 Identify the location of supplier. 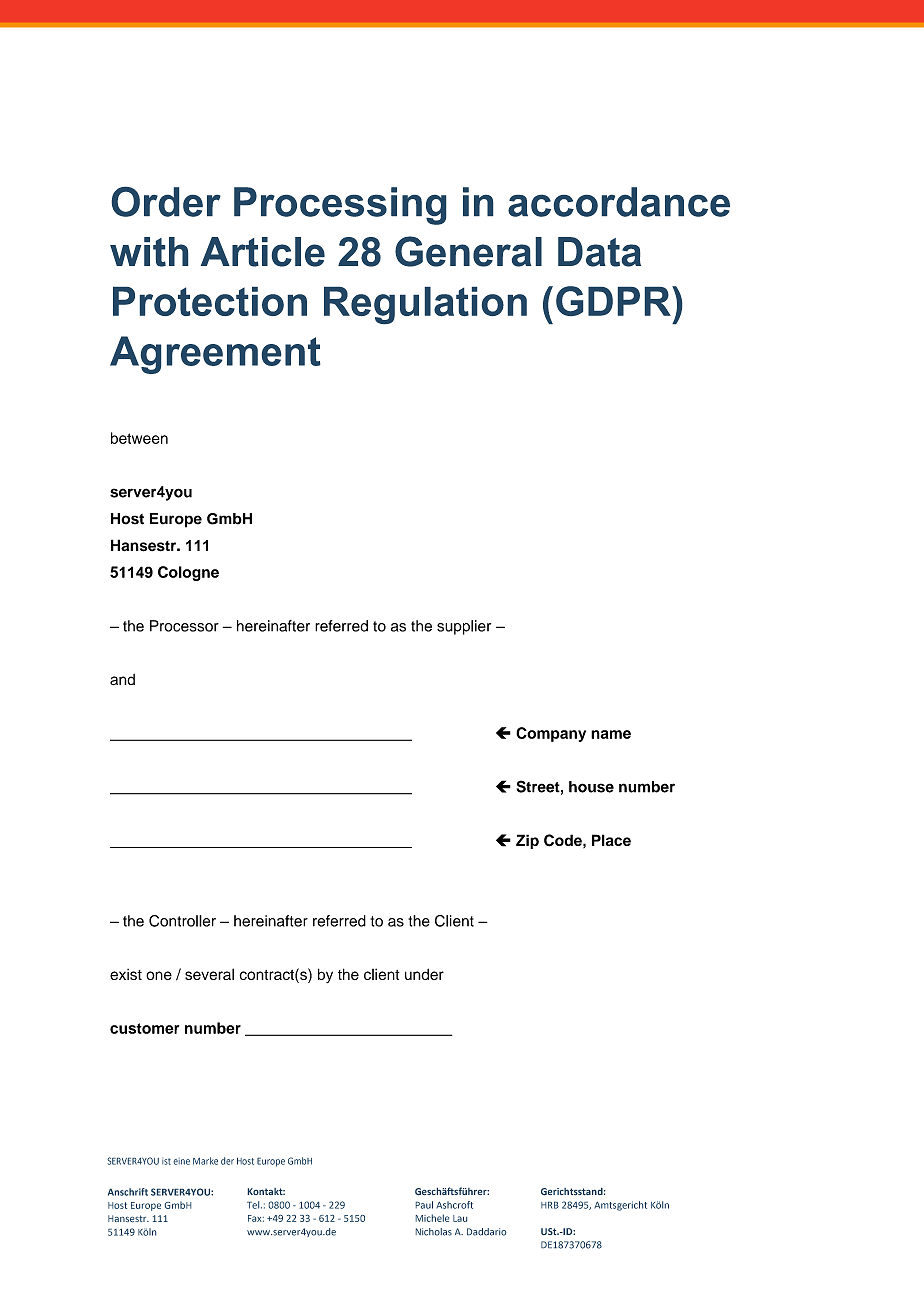
(464, 627).
